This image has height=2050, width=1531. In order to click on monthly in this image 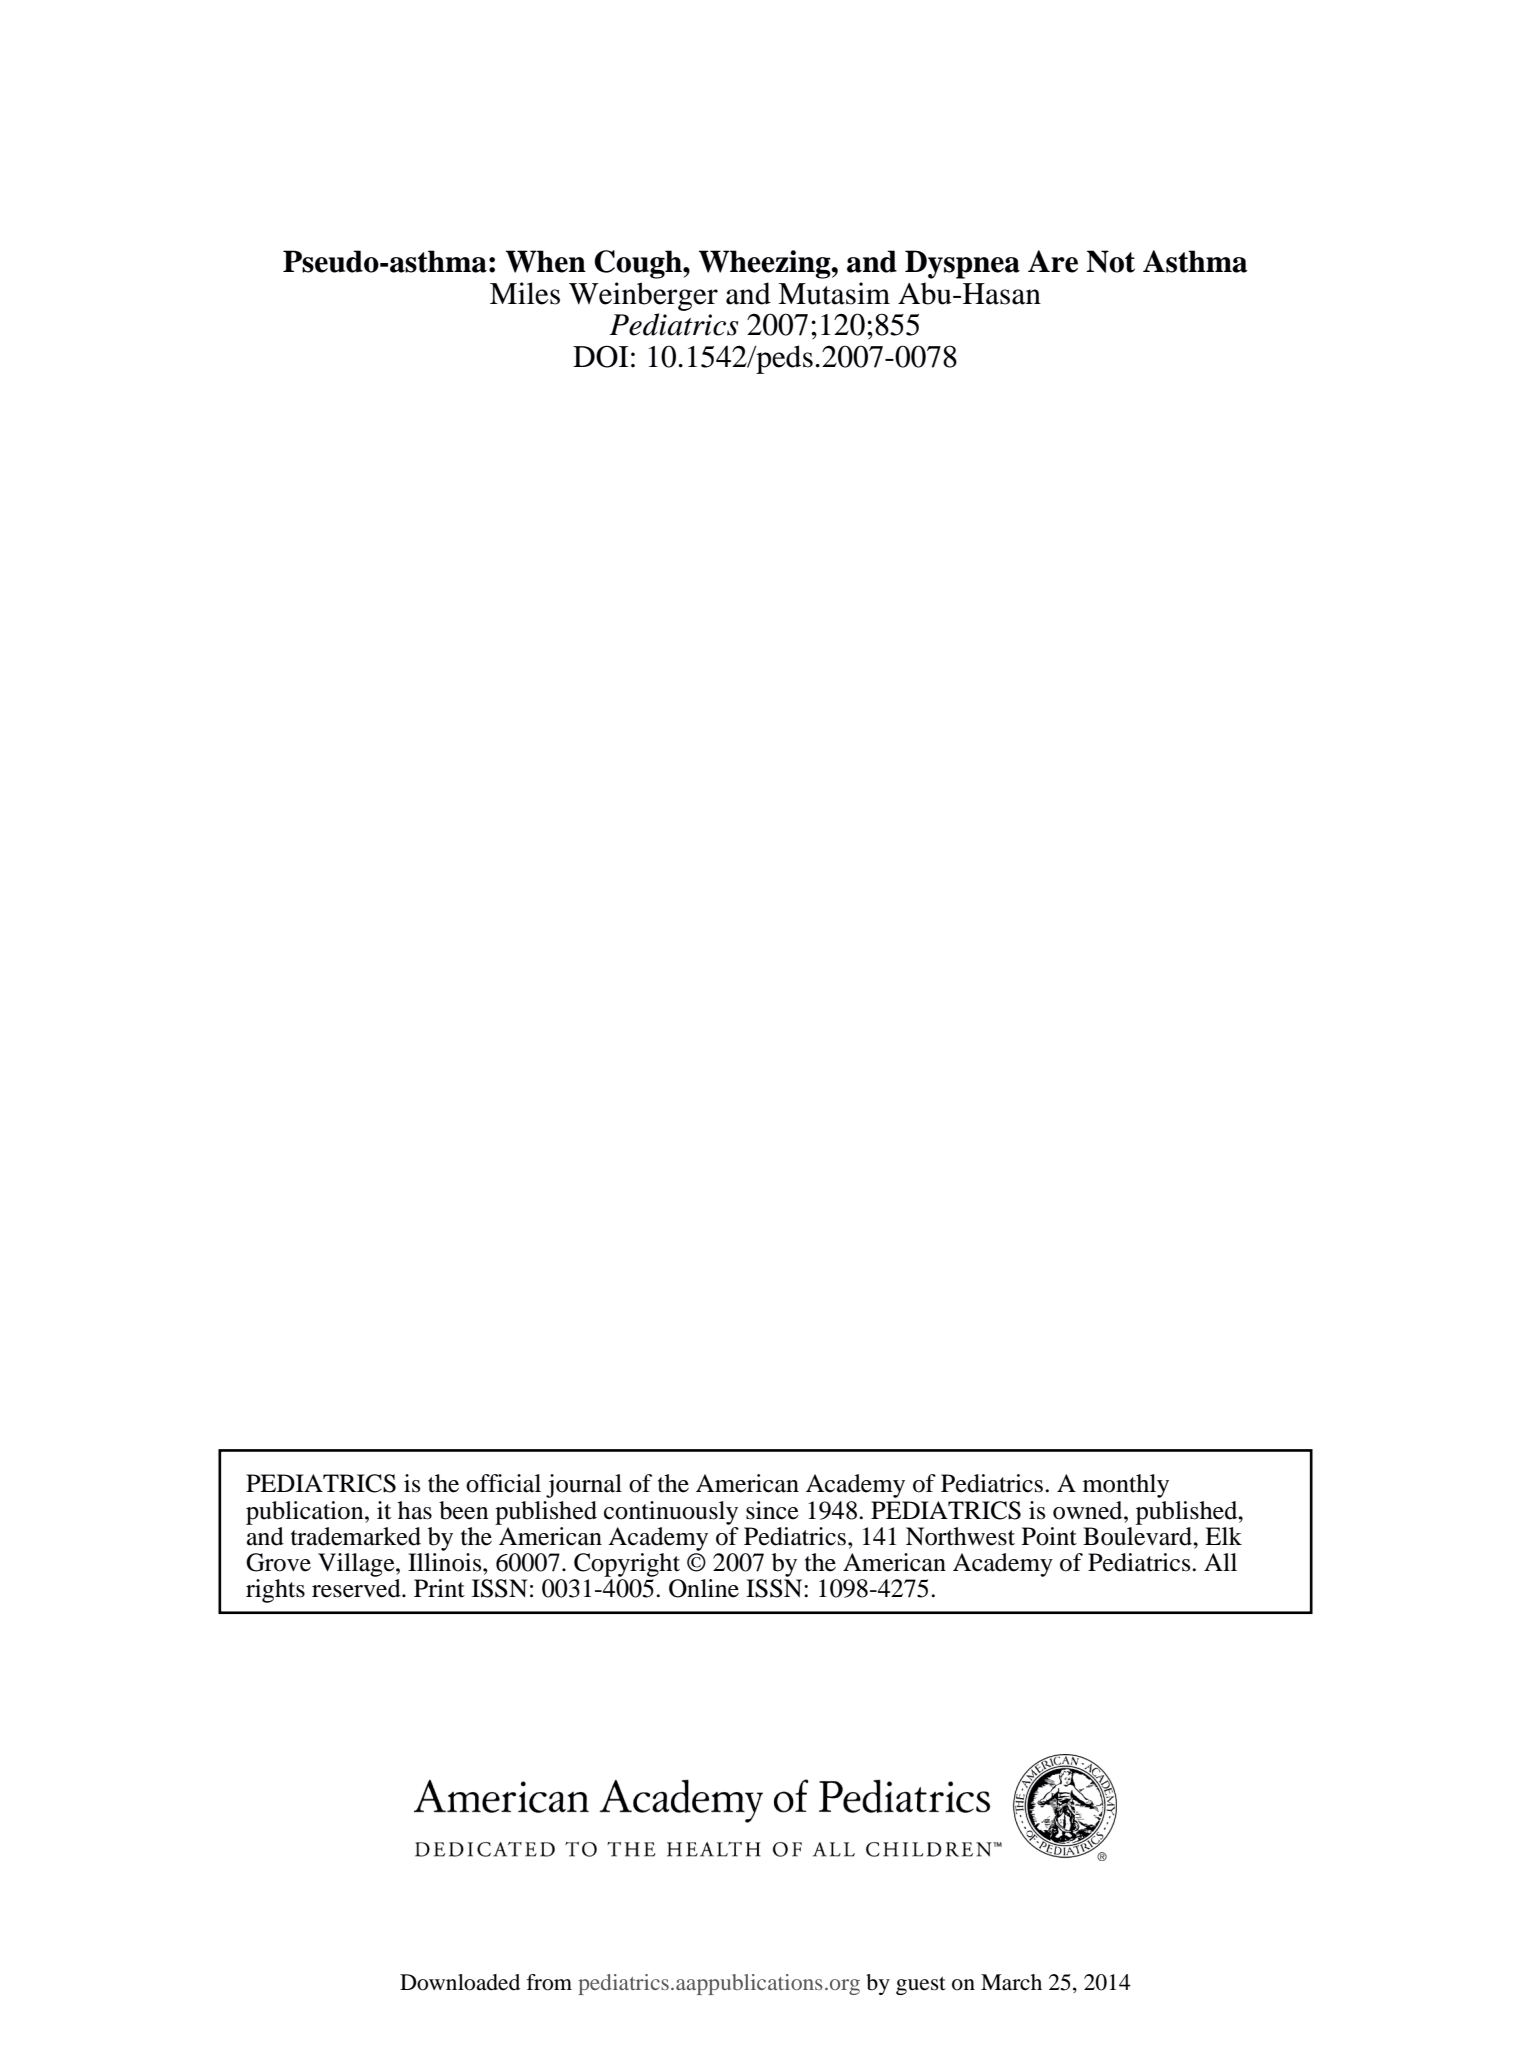, I will do `click(1126, 1486)`.
